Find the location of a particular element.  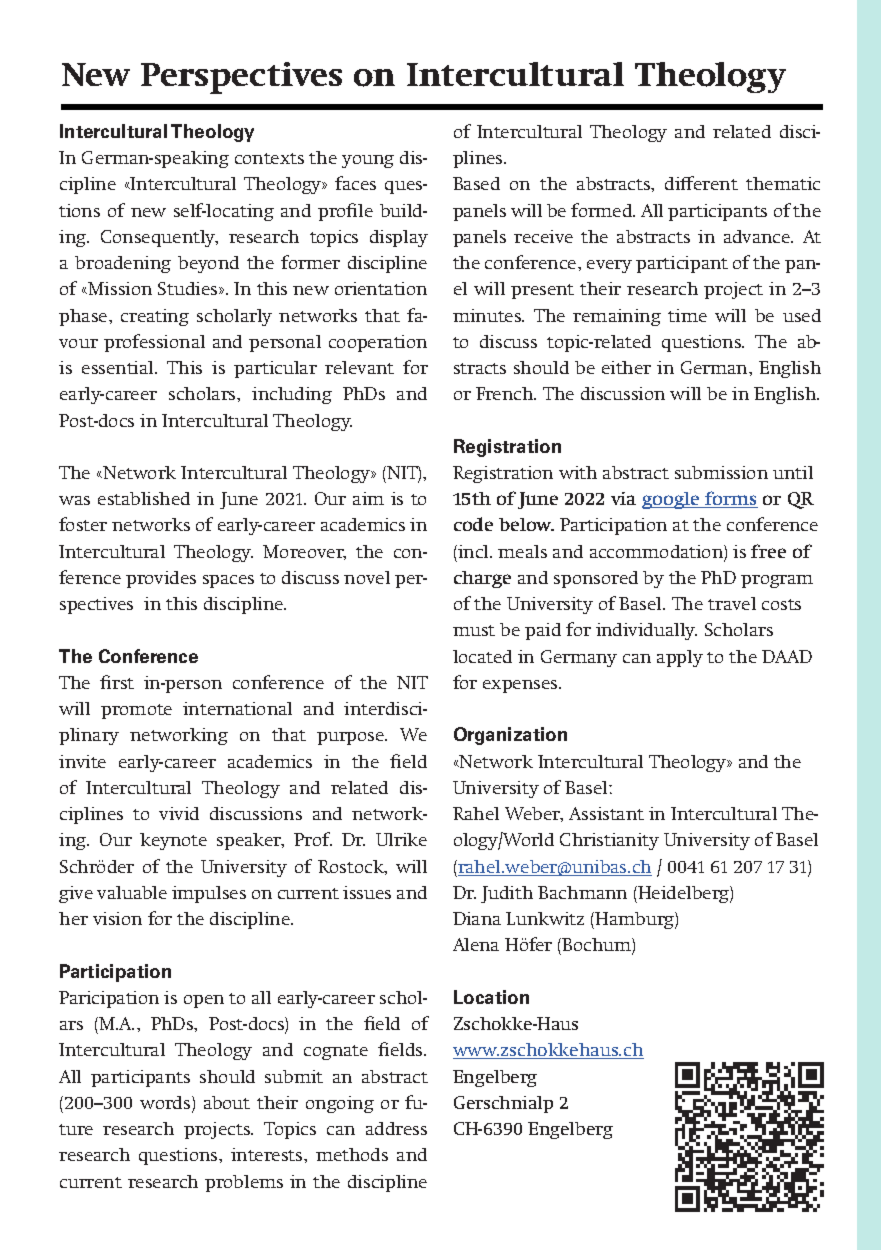

valuable is located at coordinates (132, 892).
